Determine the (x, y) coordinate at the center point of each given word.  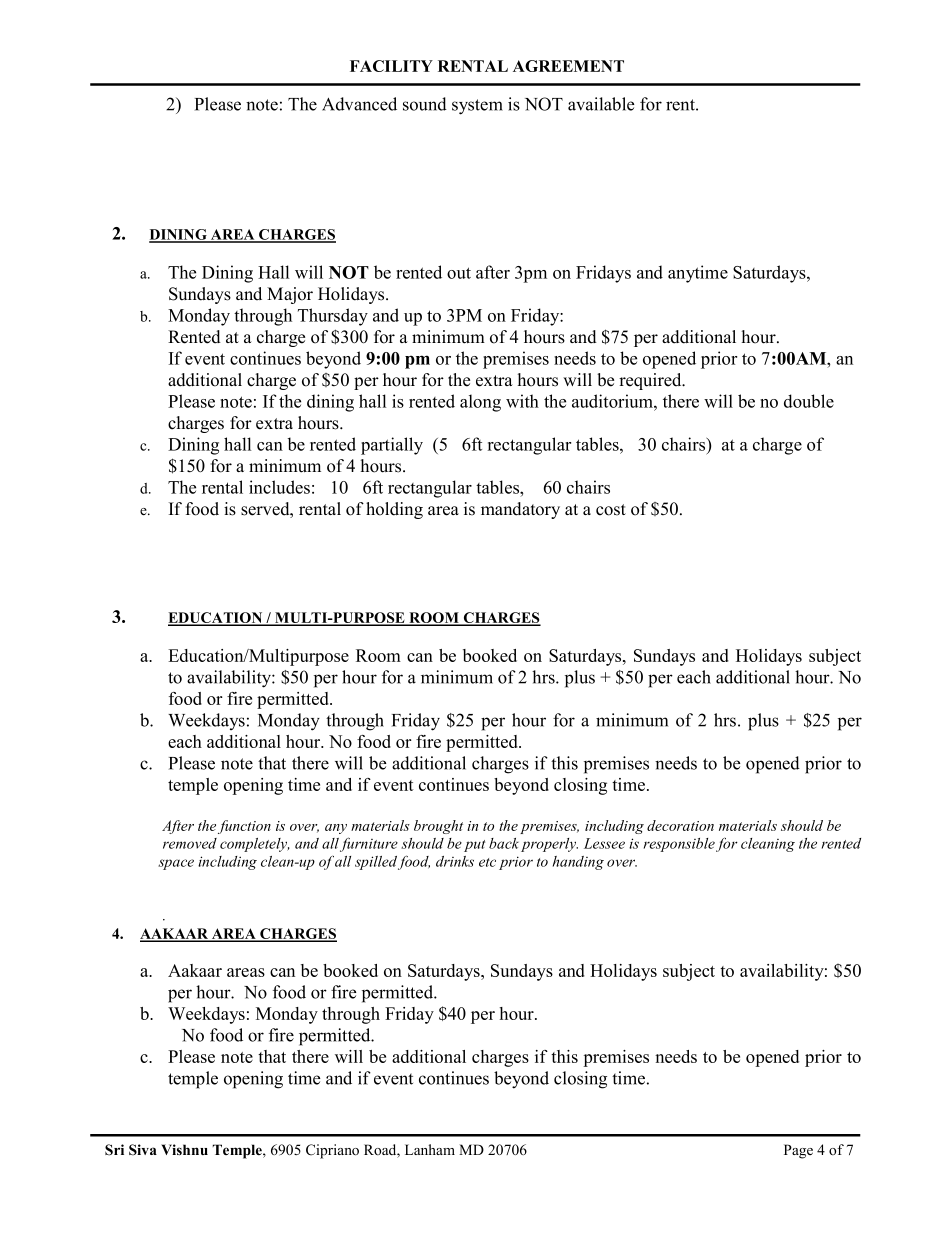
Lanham (430, 1149)
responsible (679, 845)
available (601, 104)
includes (279, 487)
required (651, 381)
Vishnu (184, 1149)
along (480, 403)
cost (611, 510)
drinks (455, 861)
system (477, 107)
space (176, 864)
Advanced (359, 104)
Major (290, 295)
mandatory (520, 510)
